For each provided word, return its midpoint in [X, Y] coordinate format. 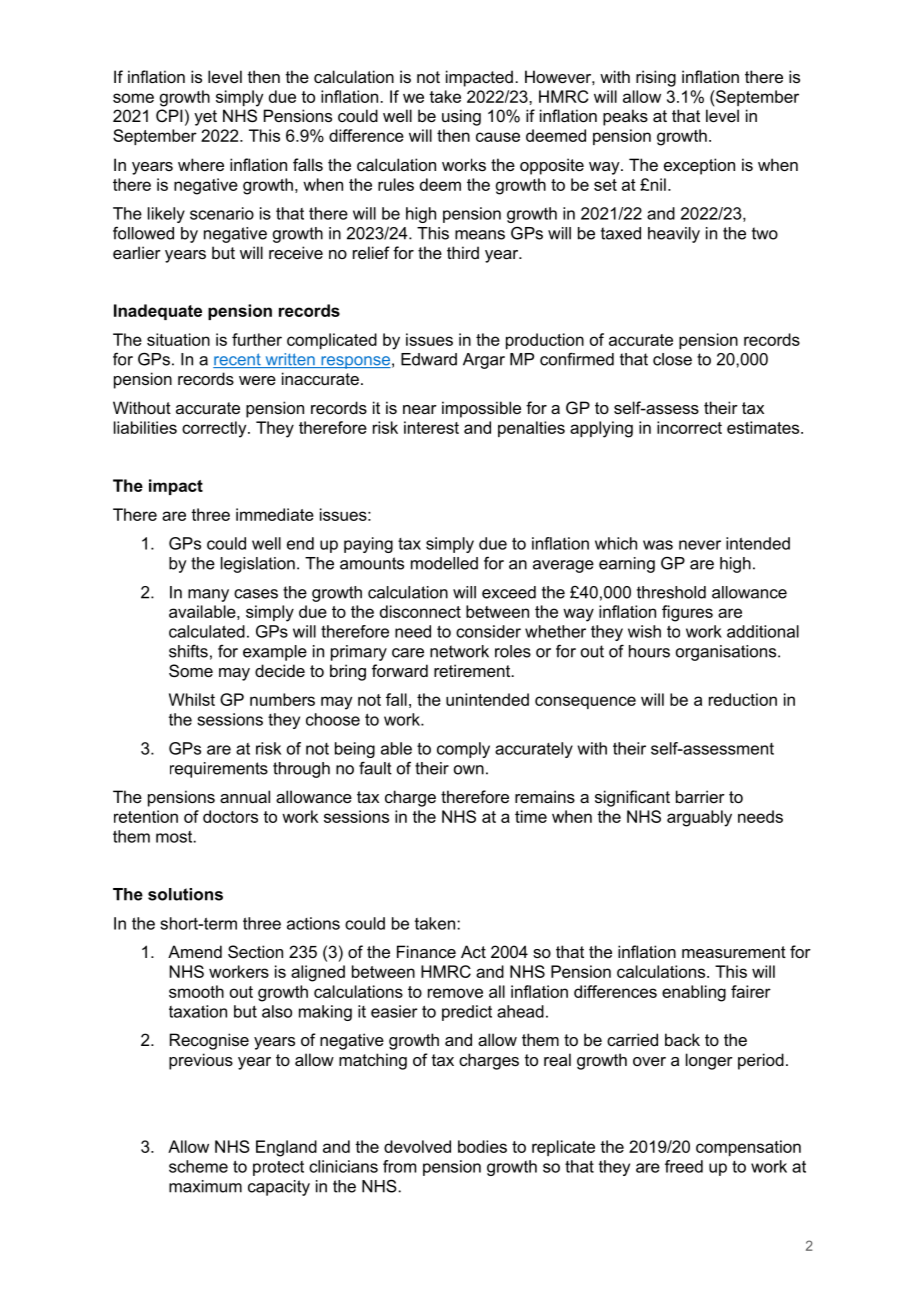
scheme [198, 1166]
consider [488, 631]
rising [656, 78]
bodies [482, 1146]
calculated [207, 631]
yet [205, 118]
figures [687, 613]
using [461, 117]
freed [684, 1166]
